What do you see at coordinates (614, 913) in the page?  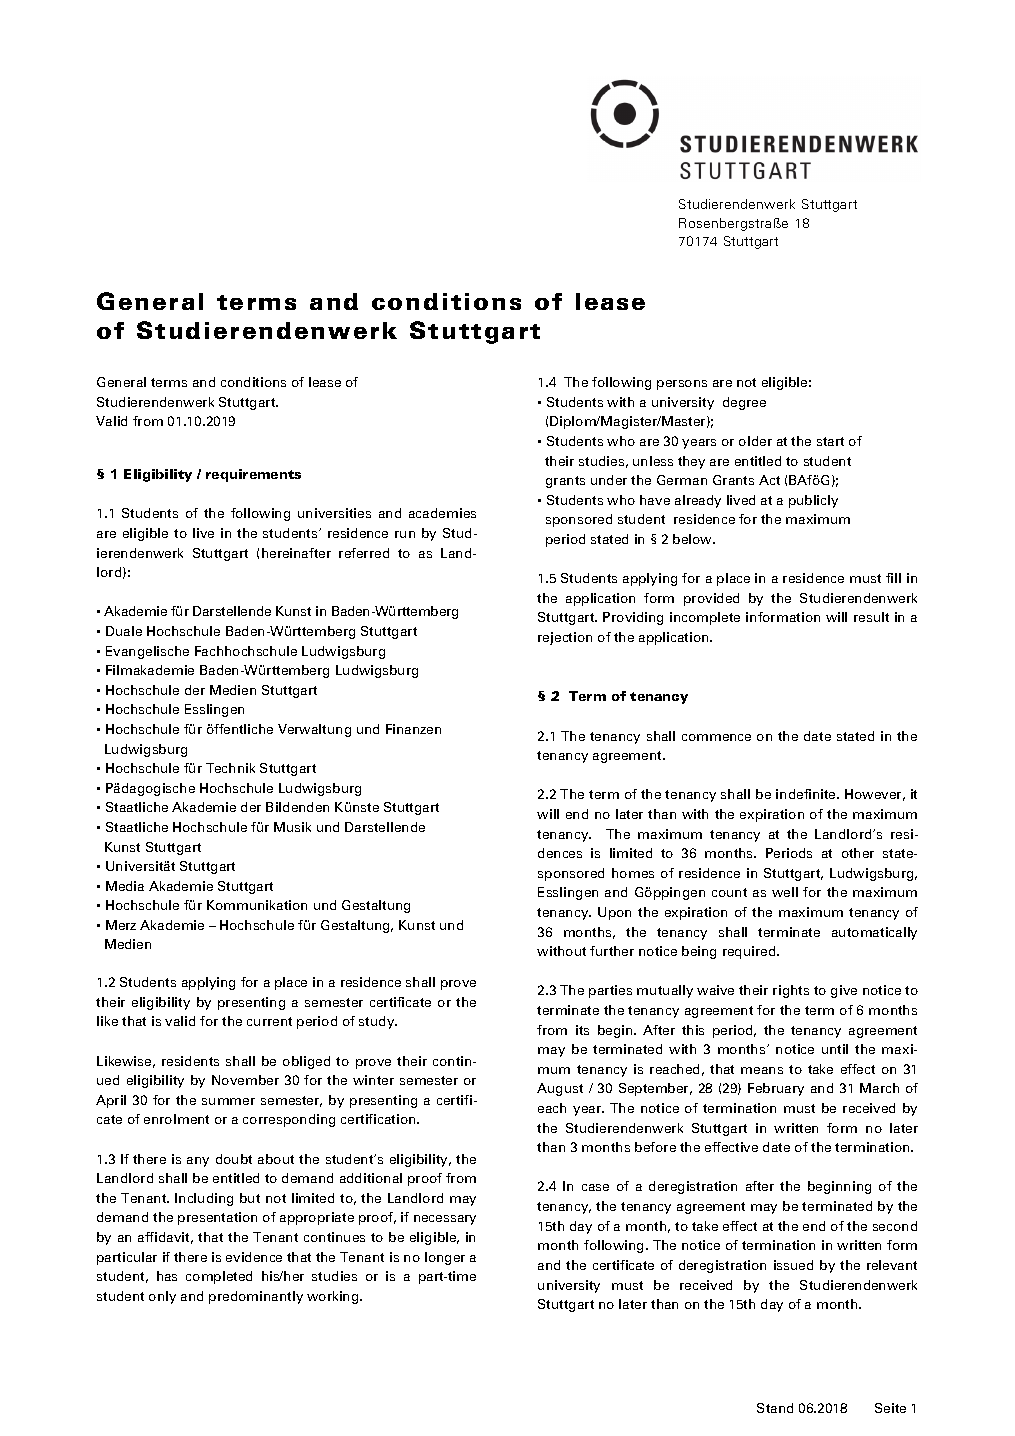 I see `Upon` at bounding box center [614, 913].
